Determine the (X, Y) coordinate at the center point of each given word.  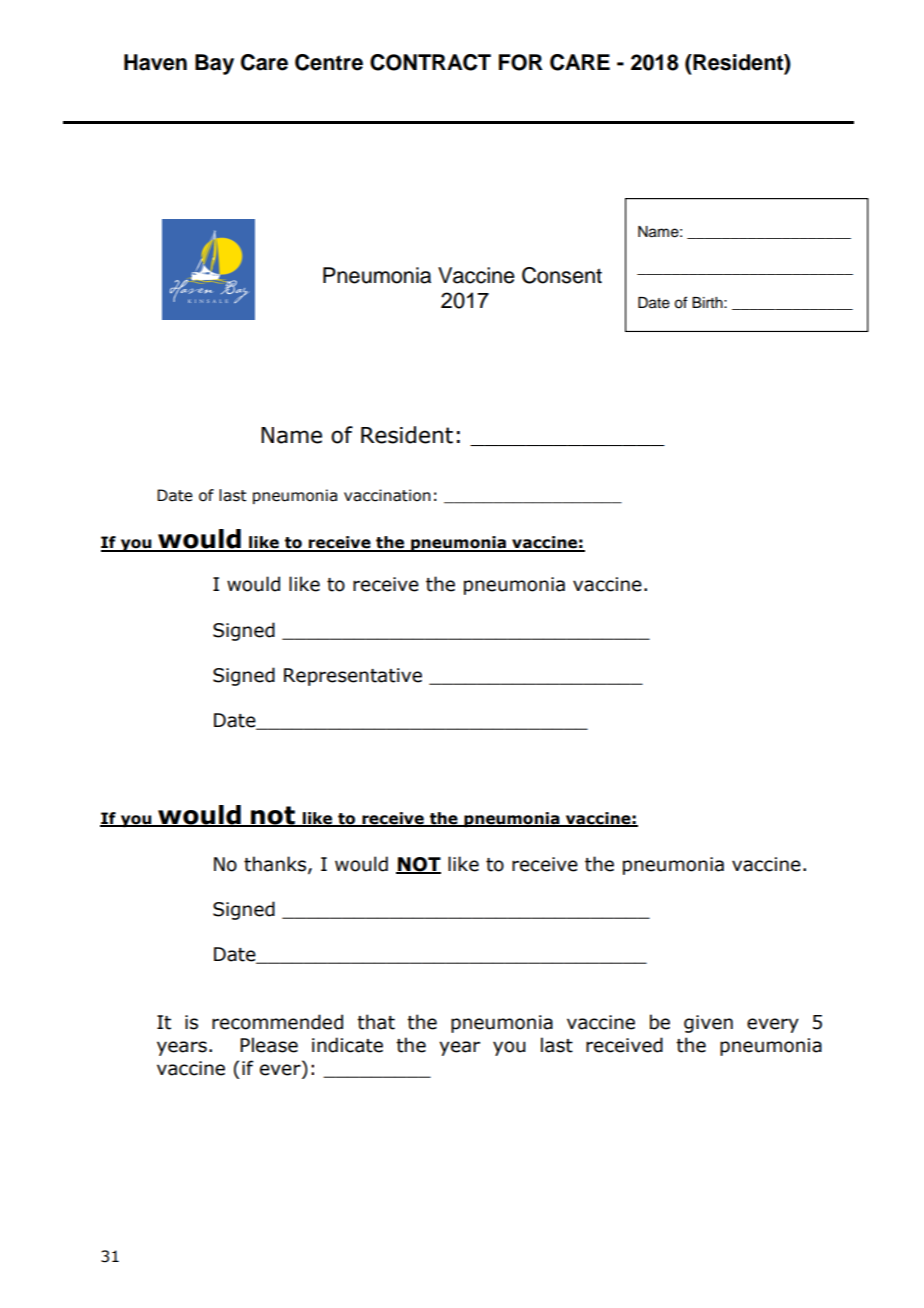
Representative (353, 677)
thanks (276, 864)
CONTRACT (430, 62)
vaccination (387, 495)
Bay (214, 64)
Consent (562, 275)
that (376, 1022)
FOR (521, 62)
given (708, 1024)
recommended (277, 1022)
